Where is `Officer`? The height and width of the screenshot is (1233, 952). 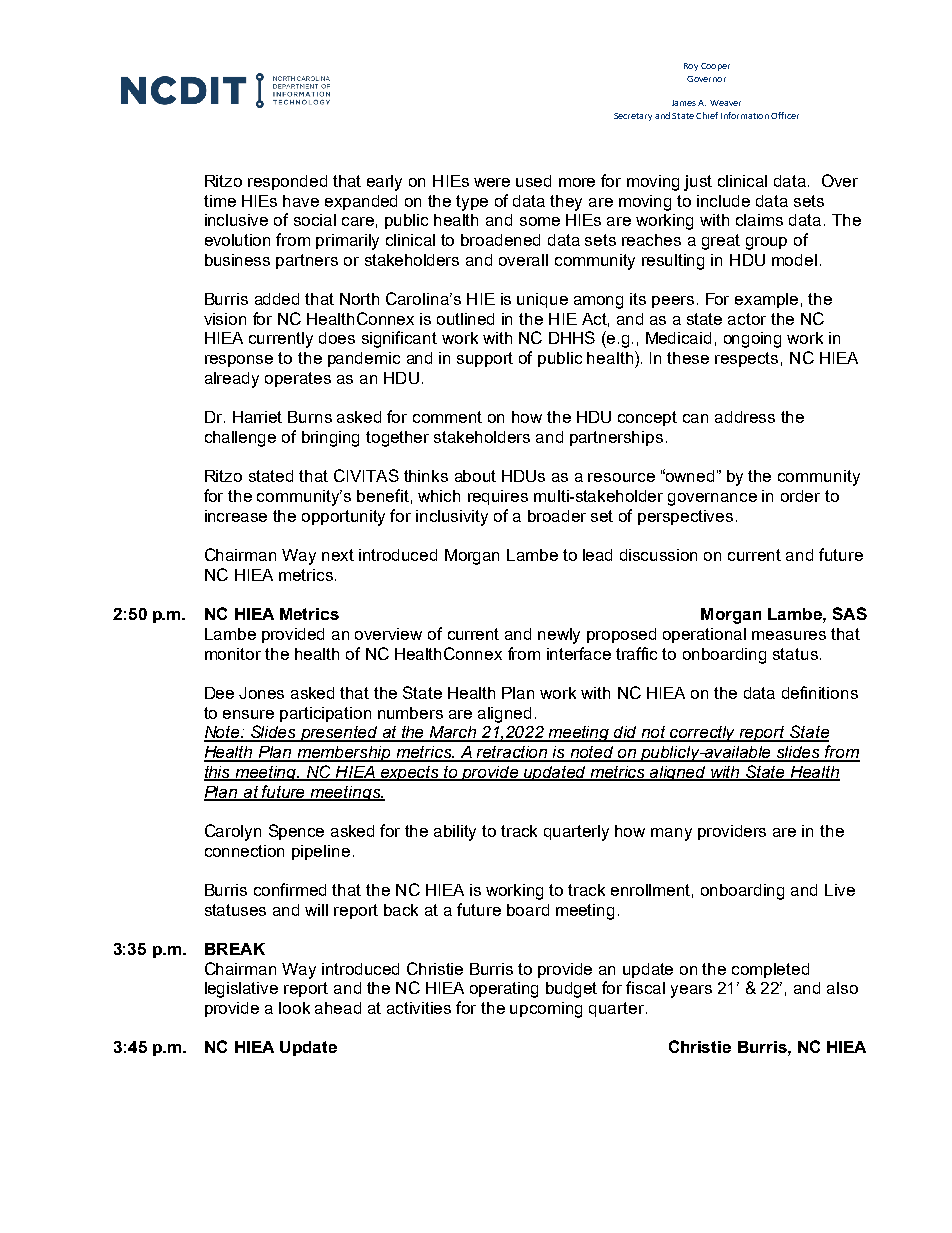
Officer is located at coordinates (785, 115).
